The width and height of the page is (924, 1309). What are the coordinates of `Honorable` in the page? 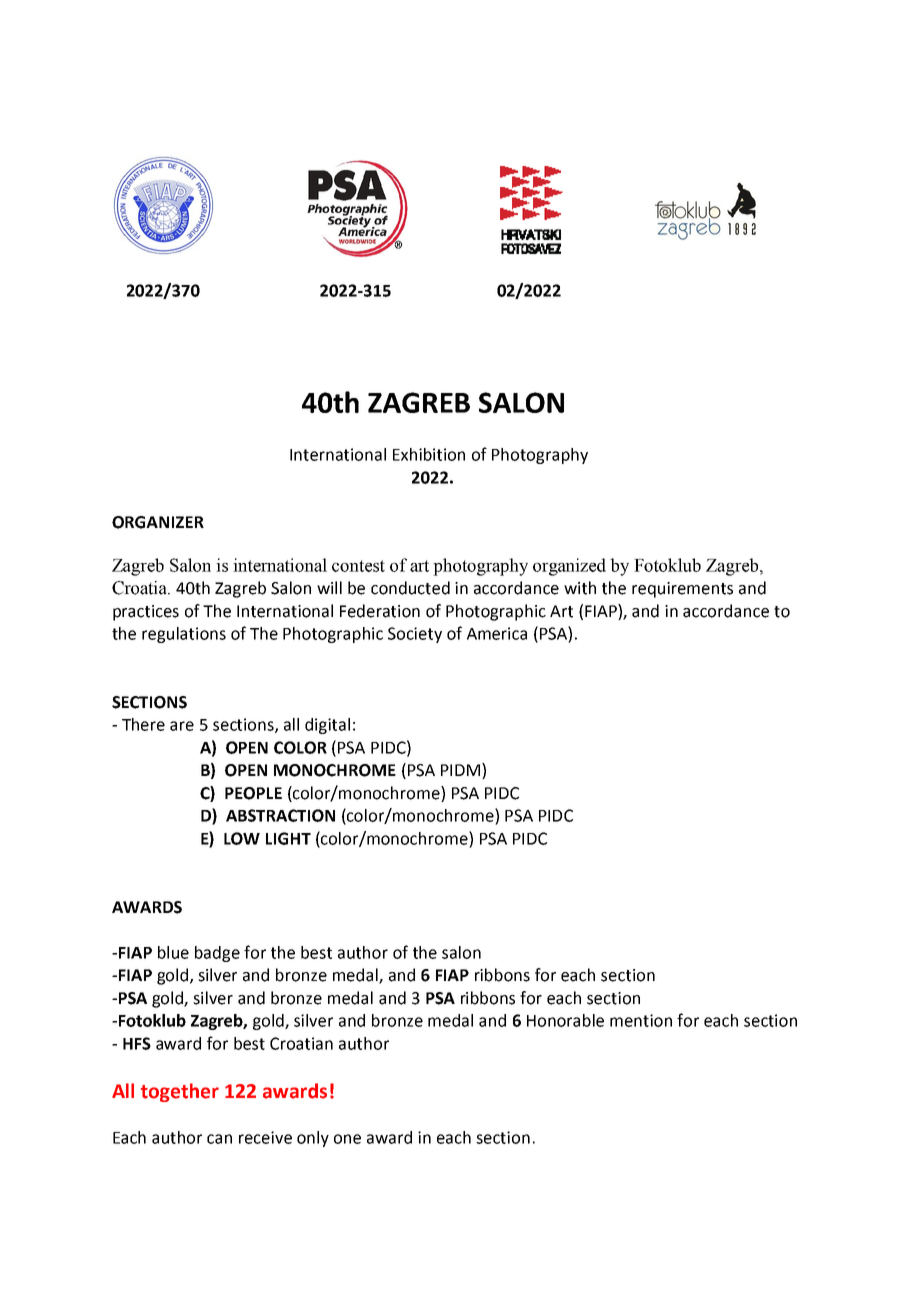 It's located at (565, 1020).
